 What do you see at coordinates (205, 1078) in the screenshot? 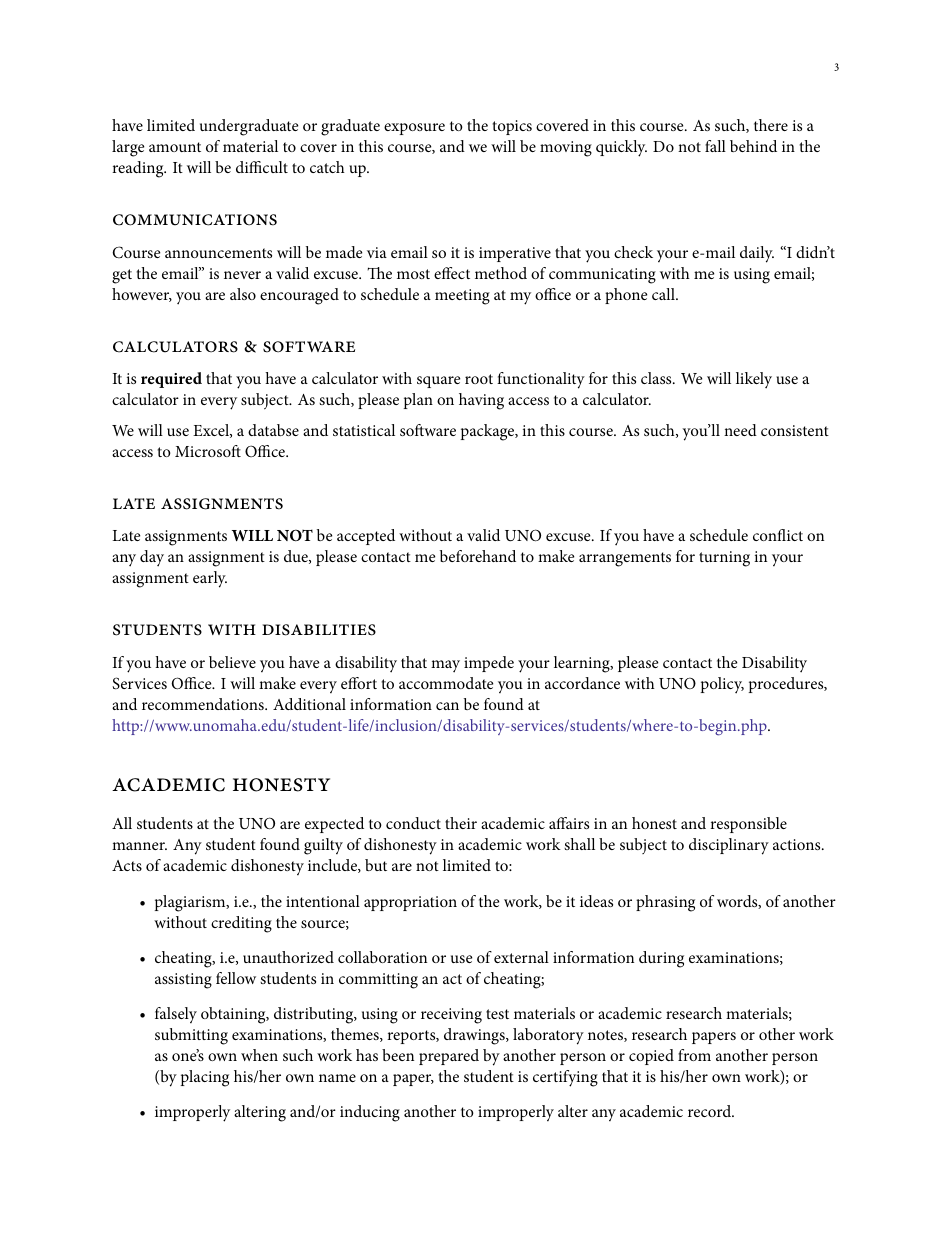
I see `placing` at bounding box center [205, 1078].
